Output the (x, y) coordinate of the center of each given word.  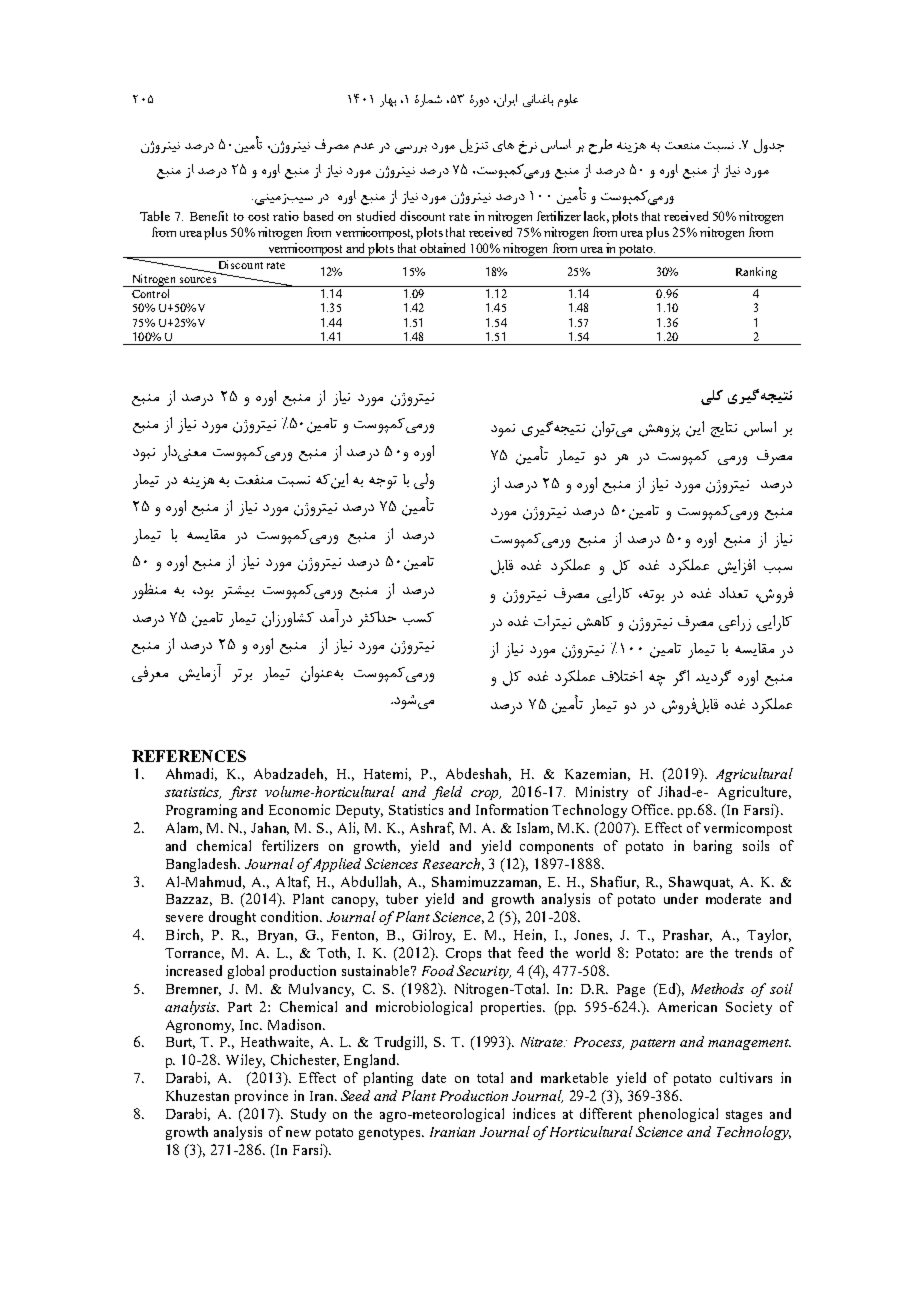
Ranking (756, 273)
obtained (442, 248)
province (261, 1097)
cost (258, 217)
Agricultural (754, 775)
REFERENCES (189, 756)
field (447, 793)
